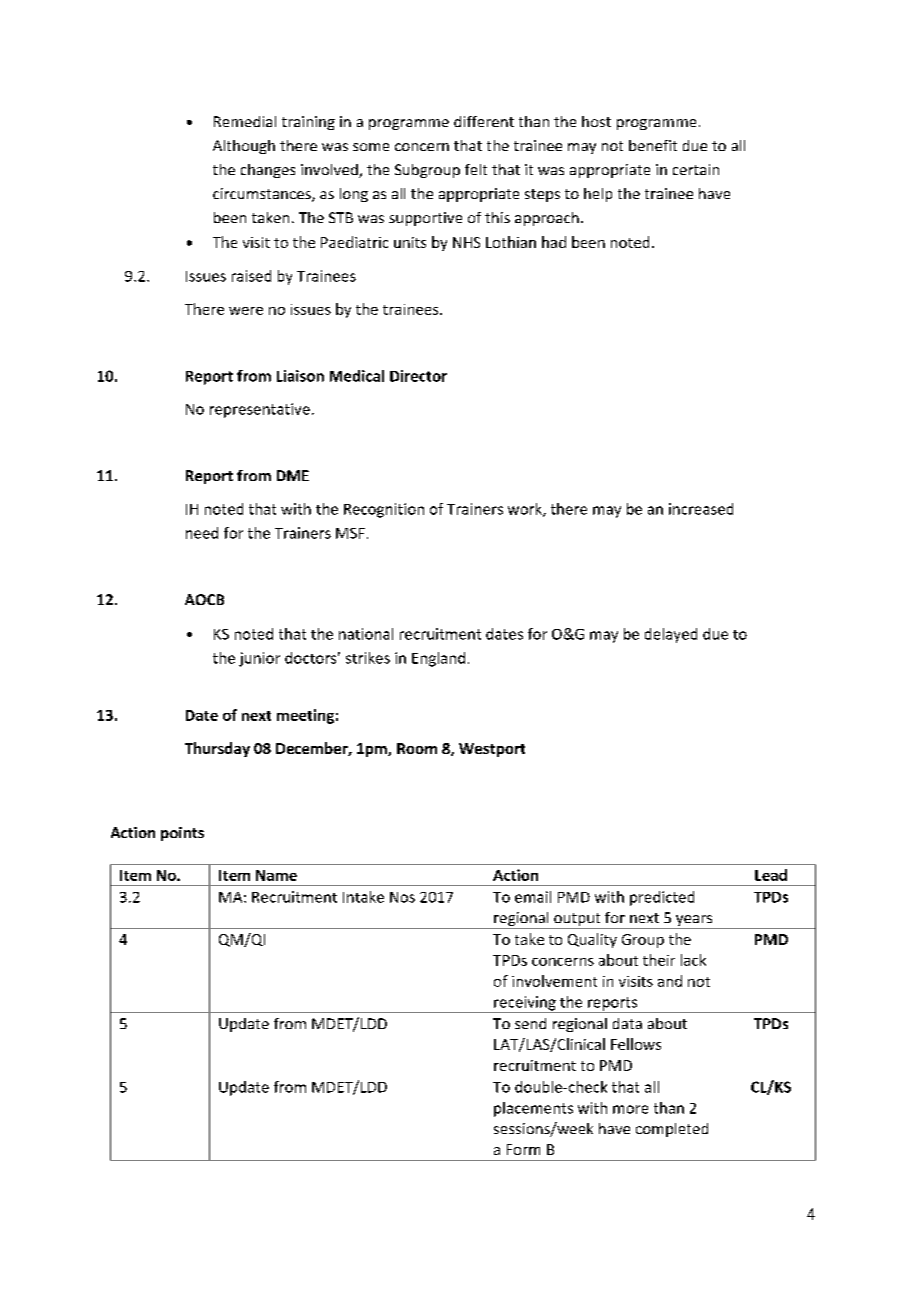 The height and width of the screenshot is (1308, 924). Describe the element at coordinates (696, 169) in the screenshot. I see `certain` at that location.
